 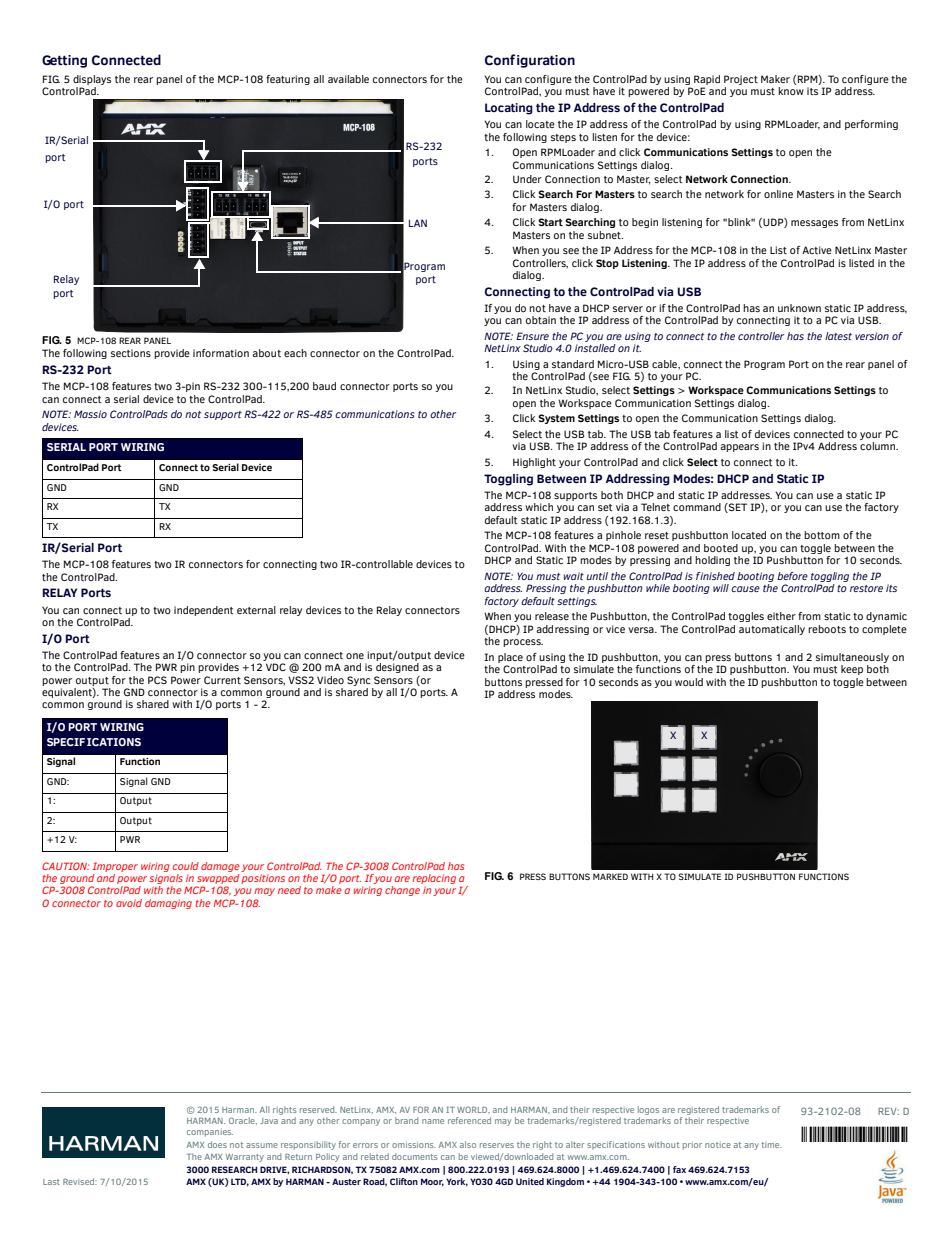 What do you see at coordinates (523, 643) in the screenshot?
I see `process` at bounding box center [523, 643].
